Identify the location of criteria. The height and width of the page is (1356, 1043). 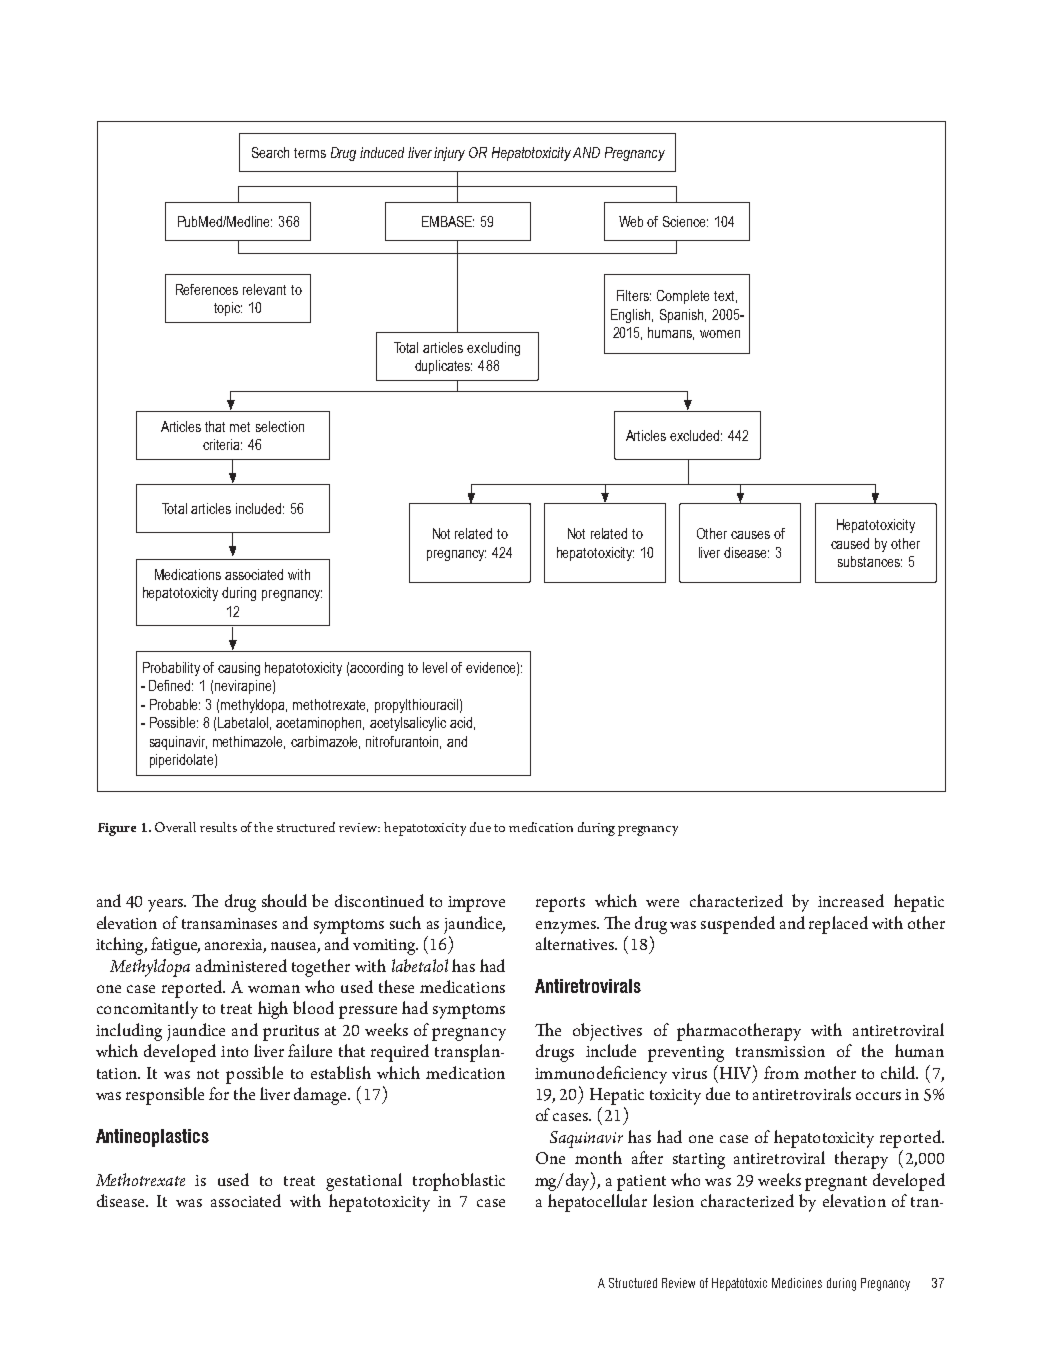
(222, 444).
